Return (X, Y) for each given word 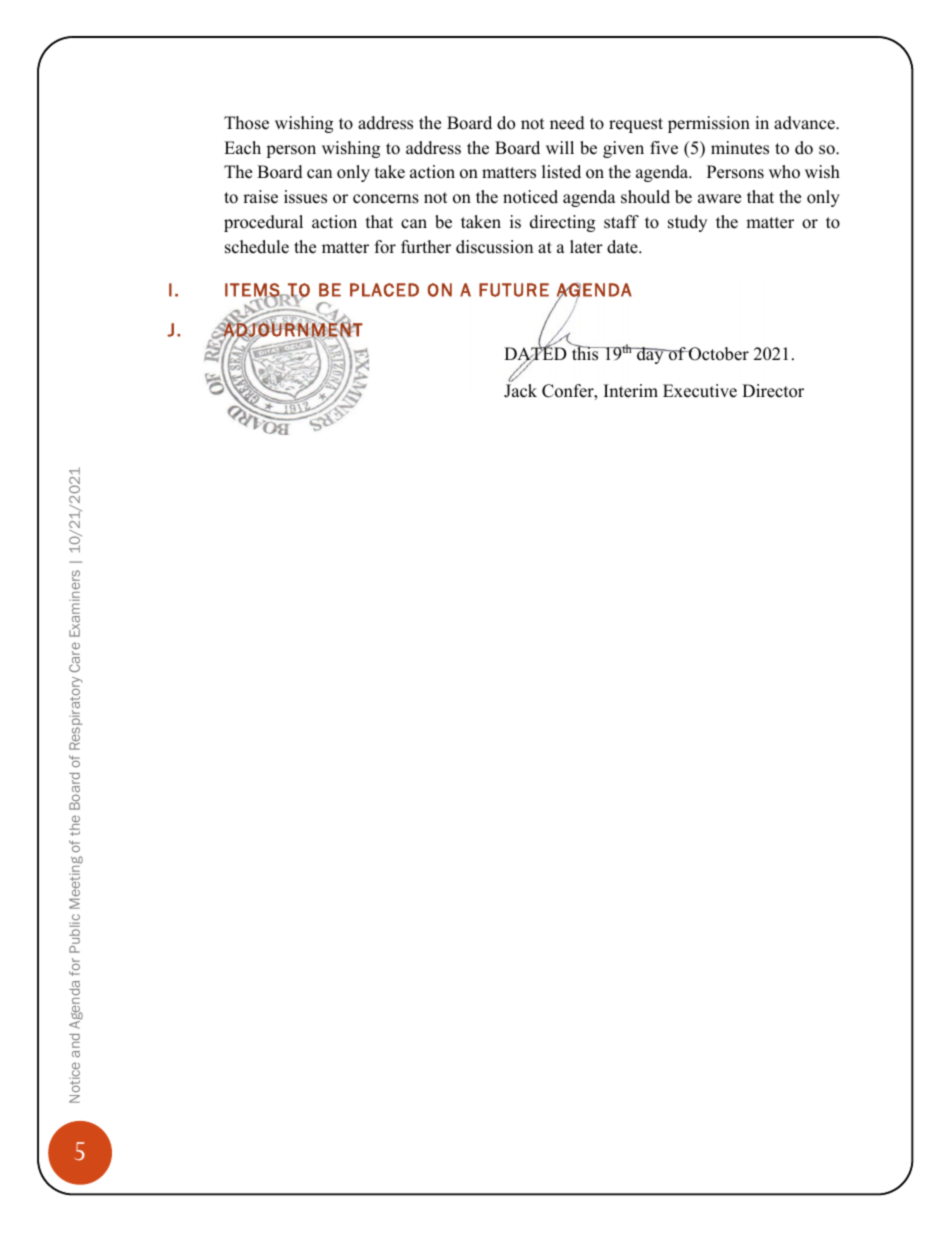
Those (246, 123)
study (687, 223)
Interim (630, 391)
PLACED (384, 290)
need (567, 123)
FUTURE (514, 290)
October (718, 354)
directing (562, 223)
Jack (520, 391)
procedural (263, 223)
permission (709, 124)
